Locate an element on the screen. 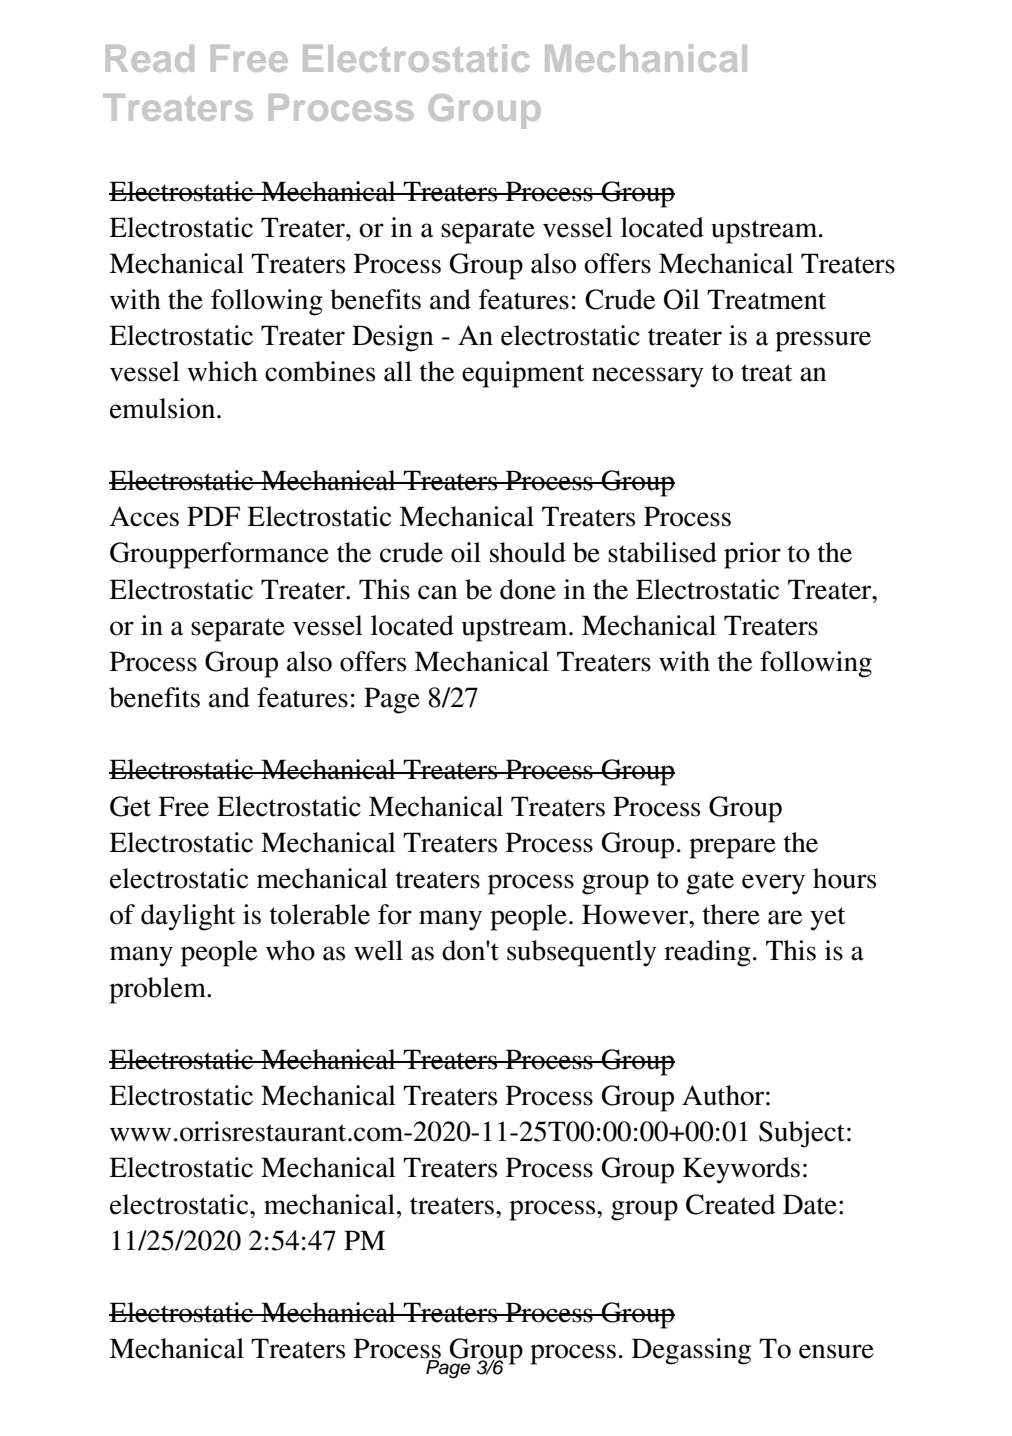 The width and height of the screenshot is (1012, 1436). there is located at coordinates (731, 914).
